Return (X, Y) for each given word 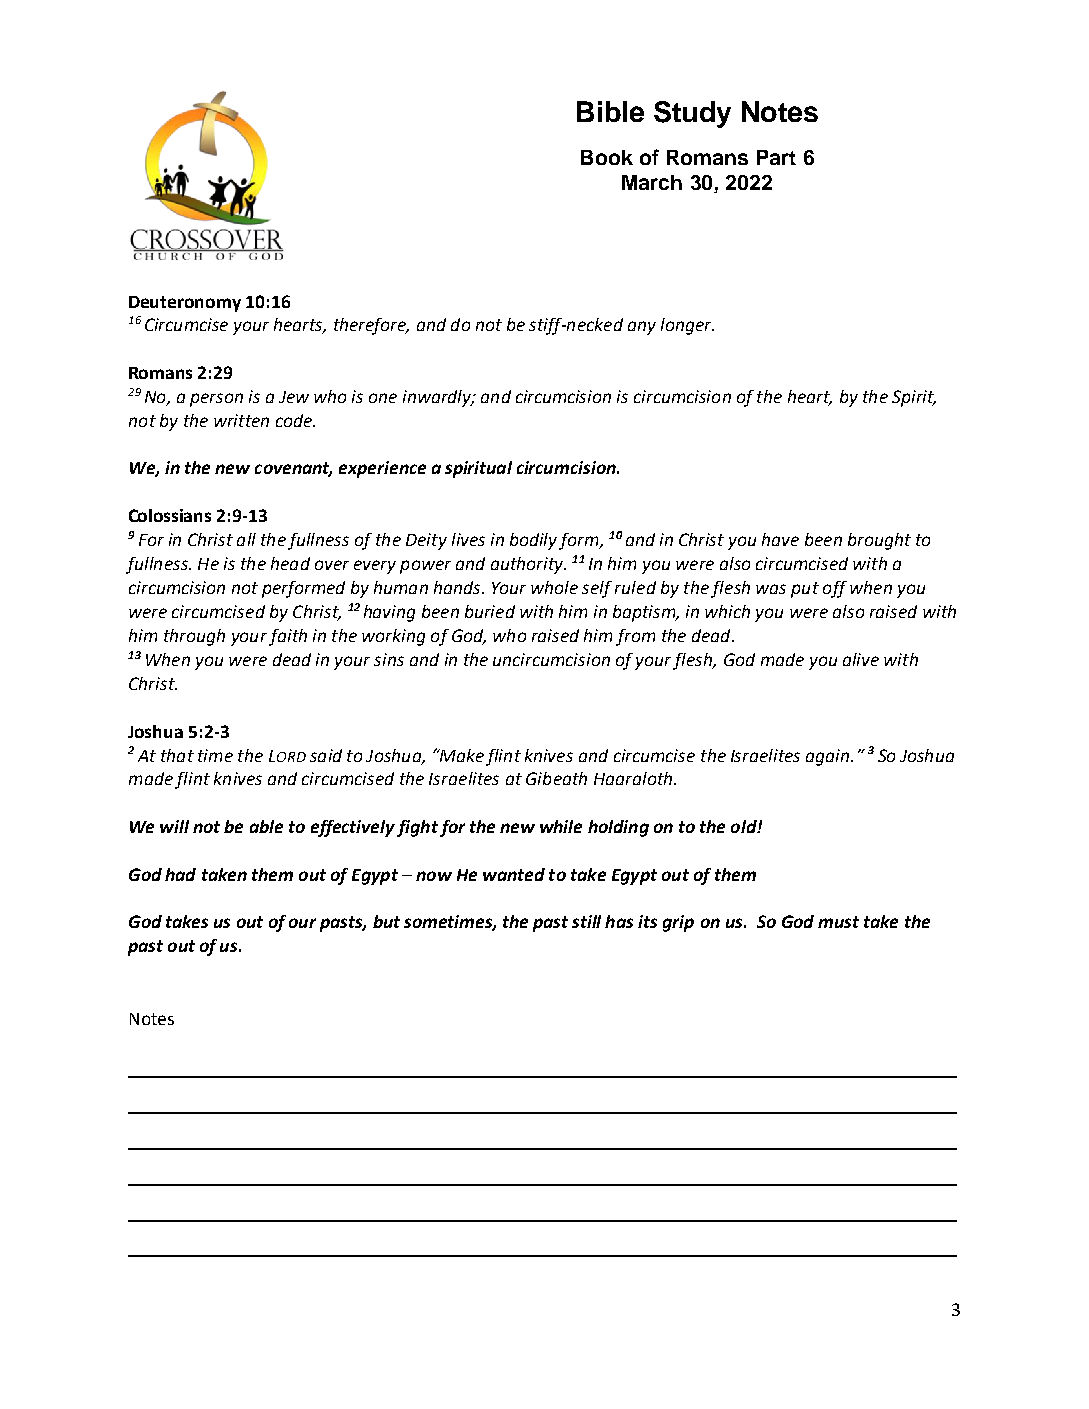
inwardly (438, 398)
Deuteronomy (185, 304)
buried (490, 611)
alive (861, 659)
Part (776, 157)
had (180, 874)
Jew (294, 397)
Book (607, 157)
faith (288, 637)
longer (687, 326)
